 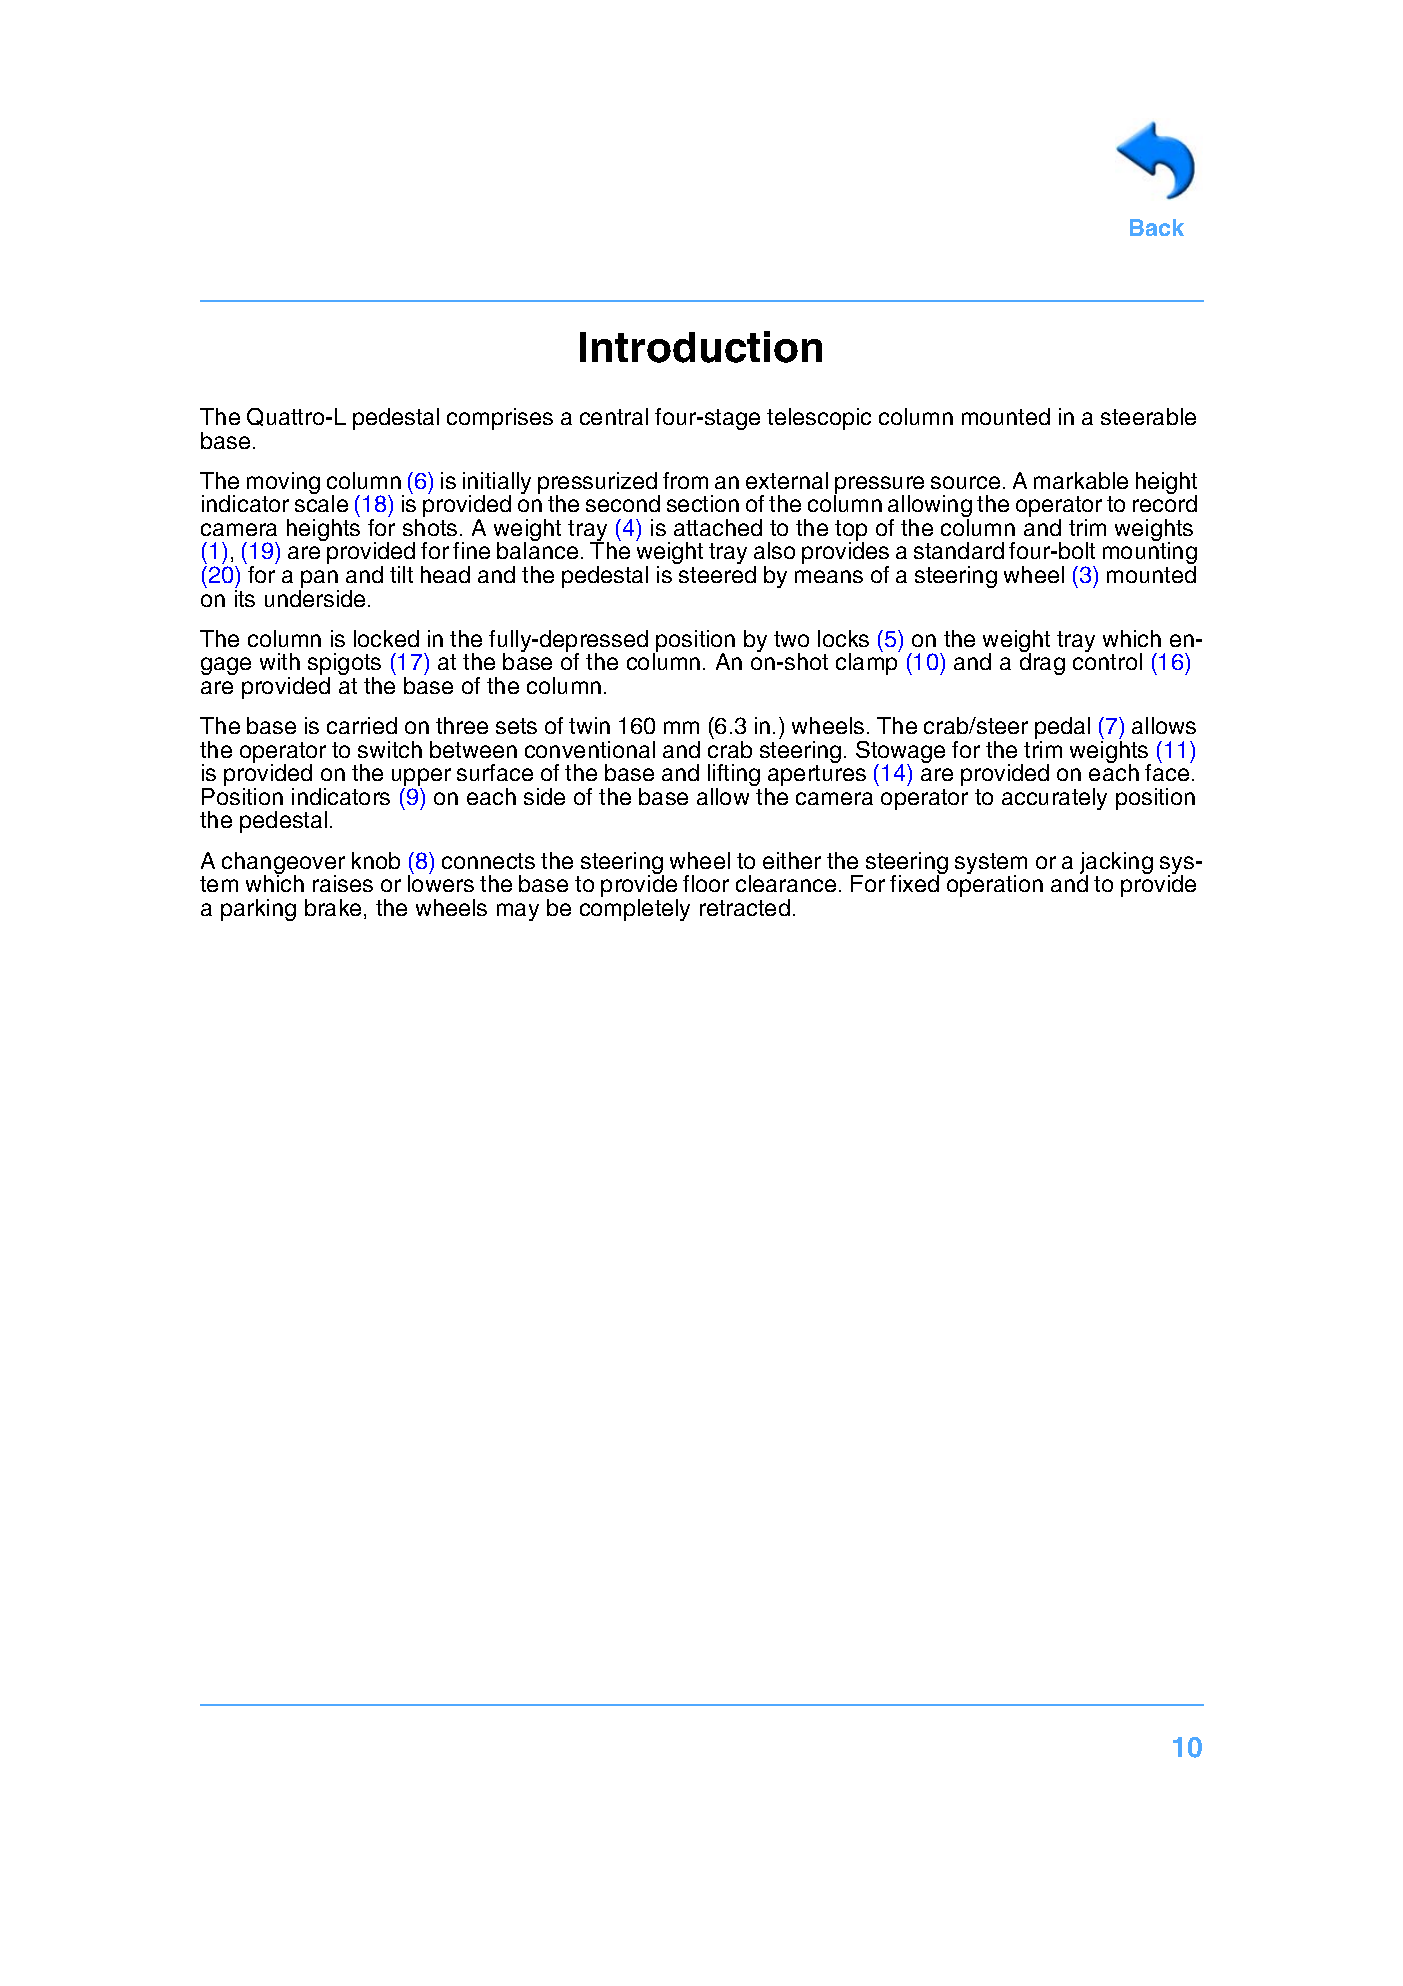 What do you see at coordinates (1042, 664) in the screenshot?
I see `drag` at bounding box center [1042, 664].
